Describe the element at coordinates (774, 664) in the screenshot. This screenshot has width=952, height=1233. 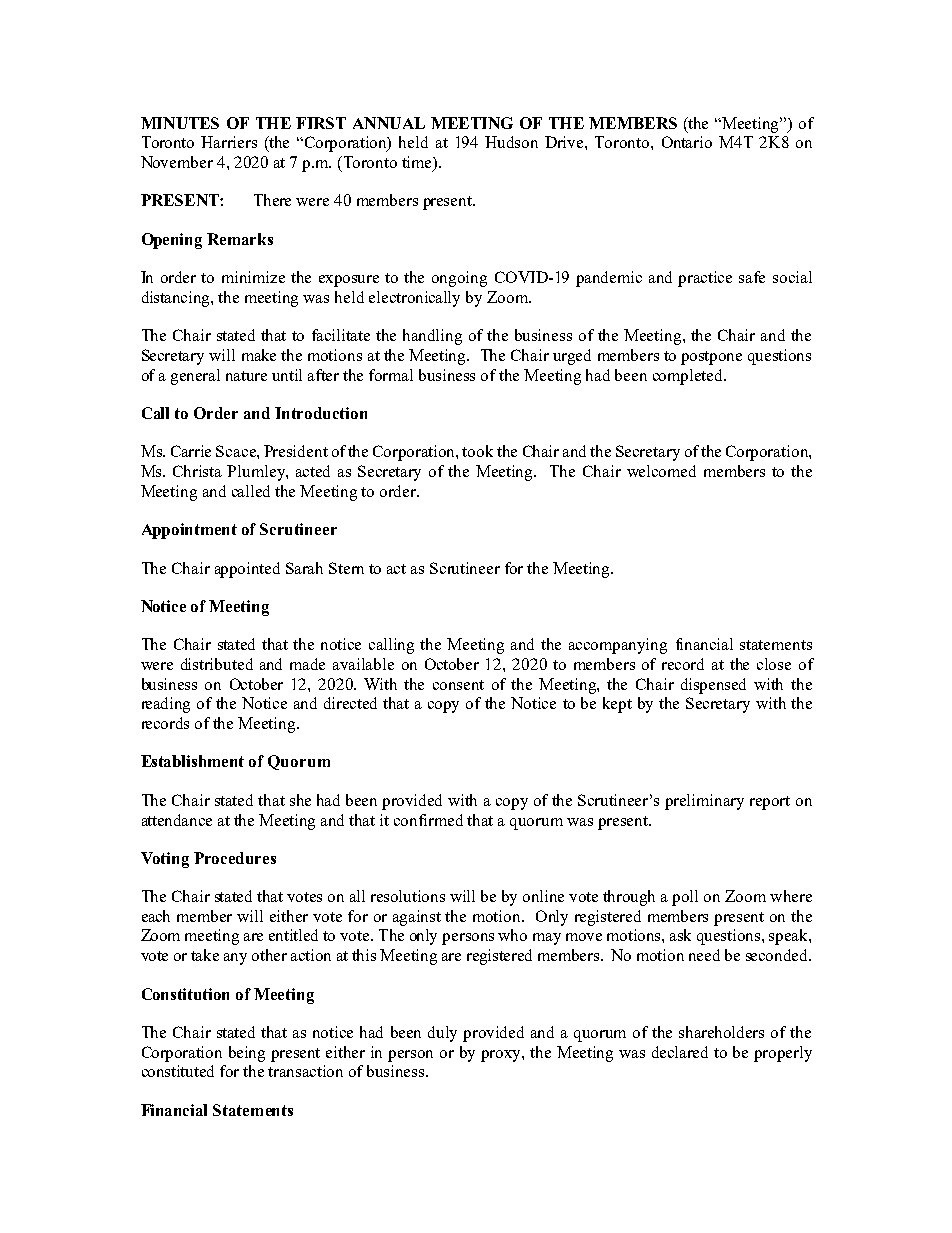
I see `close` at that location.
